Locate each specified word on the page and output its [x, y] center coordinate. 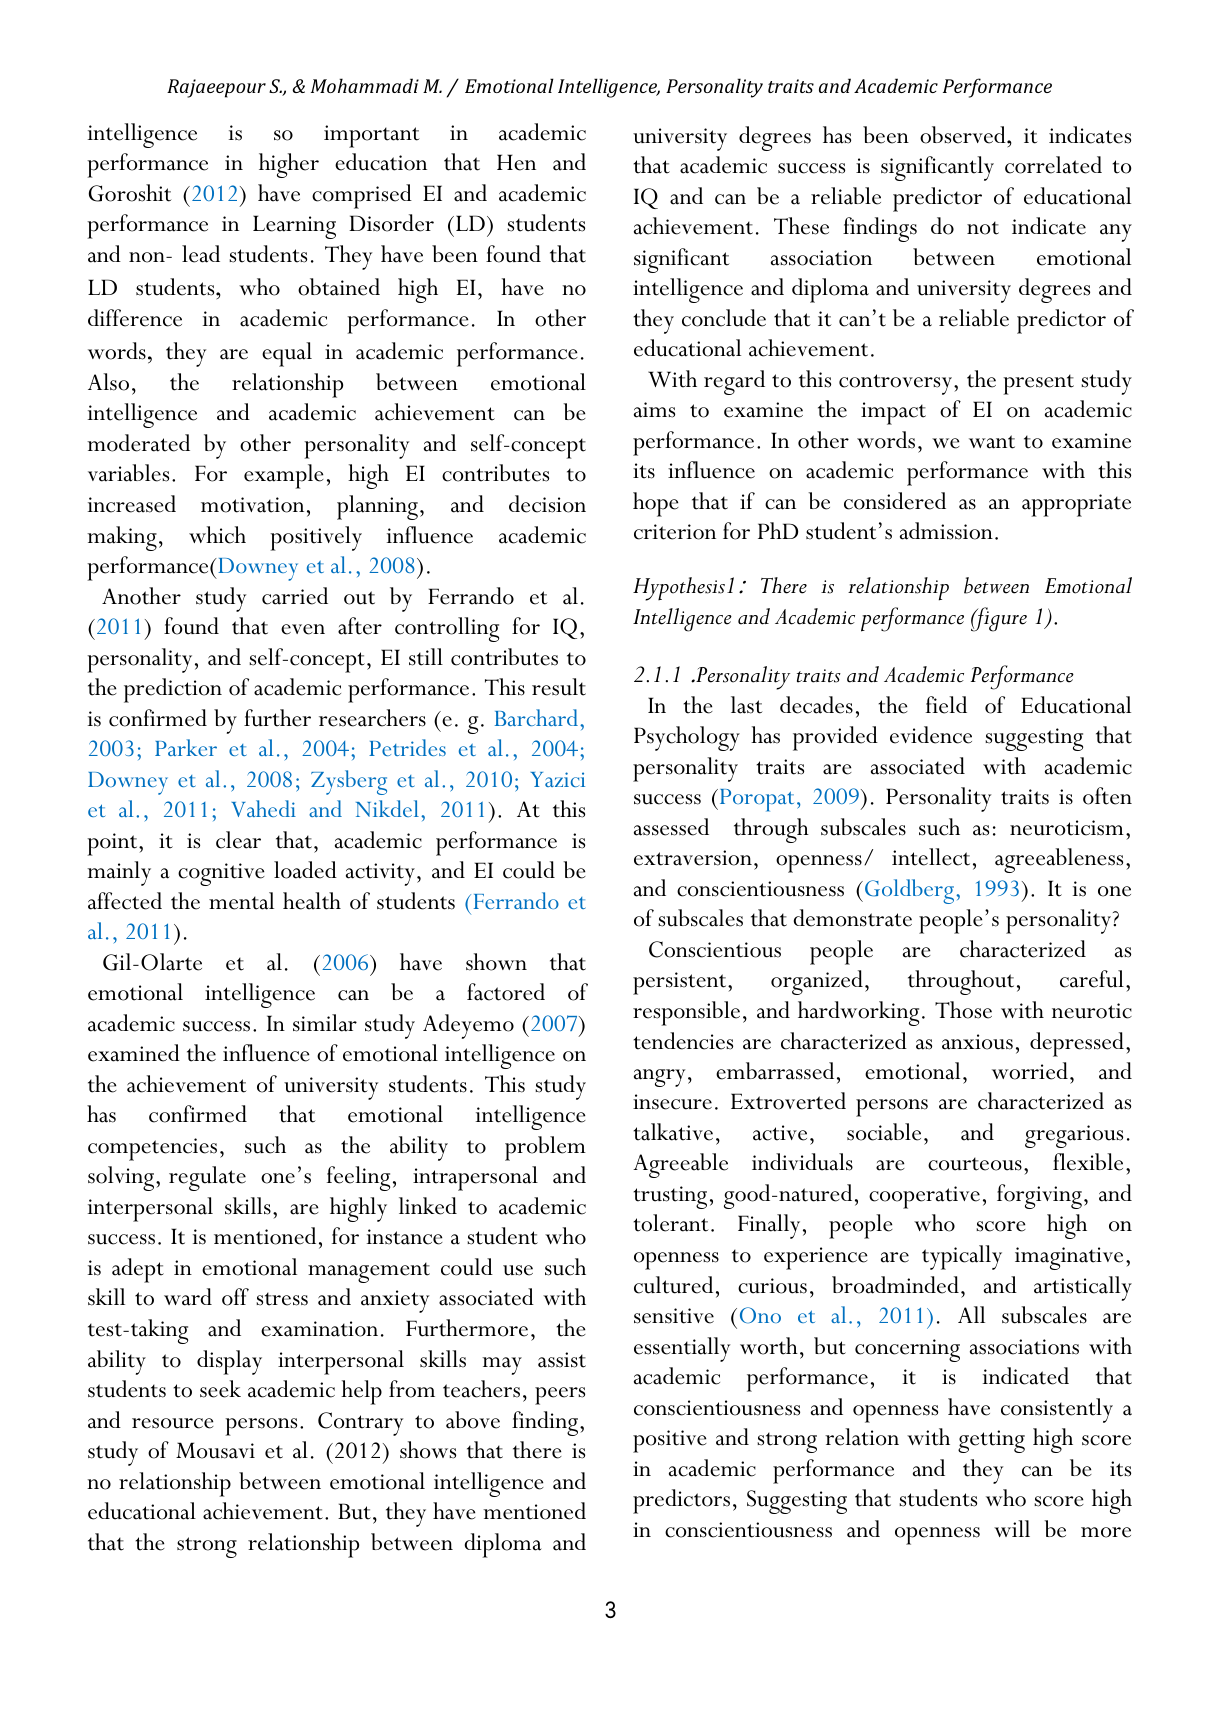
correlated [1053, 165]
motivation [252, 505]
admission [946, 531]
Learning [294, 227]
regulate [207, 1178]
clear [238, 840]
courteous [975, 1164]
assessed [671, 827]
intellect [931, 857]
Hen [516, 162]
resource [173, 1423]
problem [545, 1148]
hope [656, 504]
